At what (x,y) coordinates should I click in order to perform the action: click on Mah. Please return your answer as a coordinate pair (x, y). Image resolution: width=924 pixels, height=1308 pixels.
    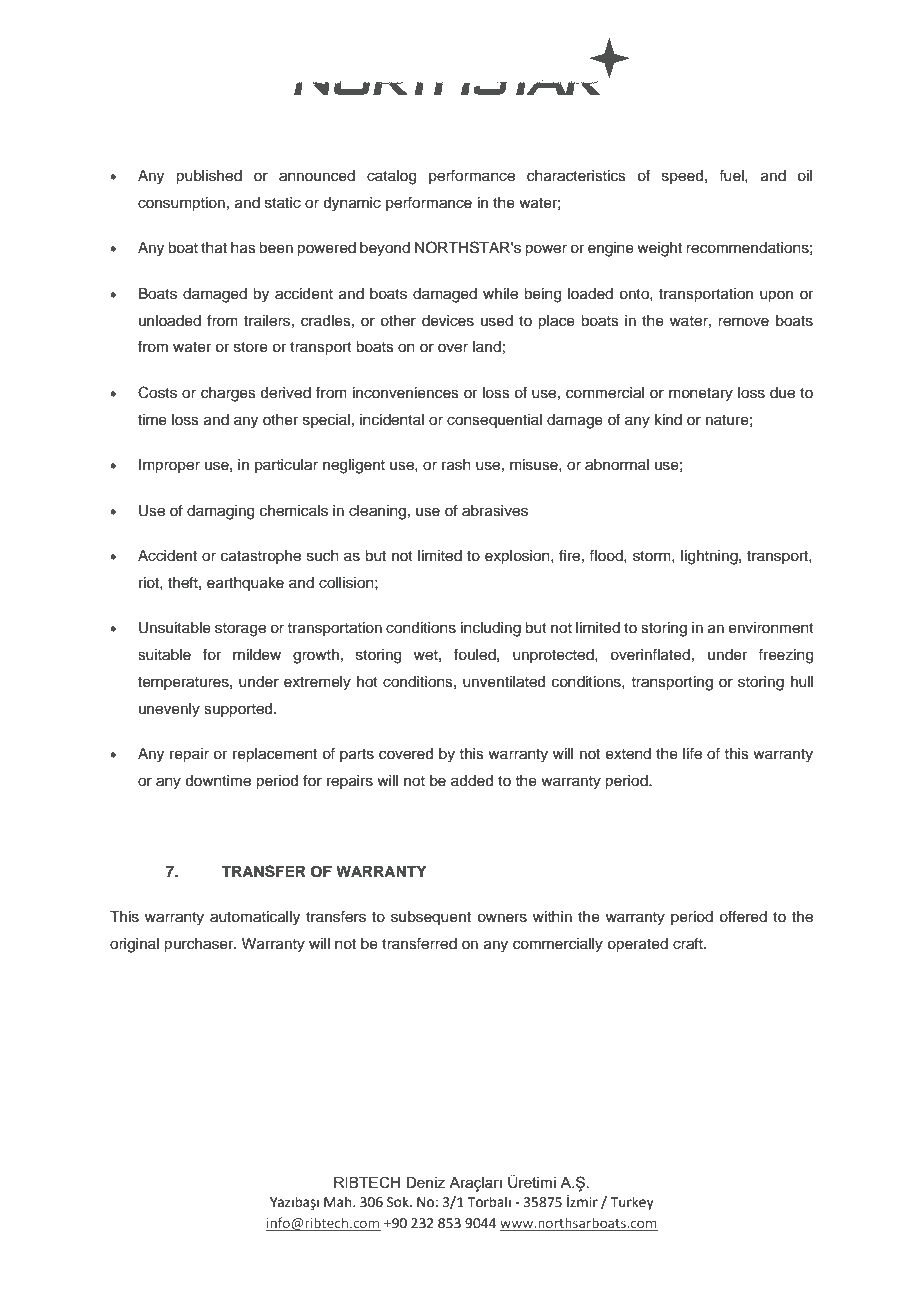
    Looking at the image, I should click on (339, 1202).
